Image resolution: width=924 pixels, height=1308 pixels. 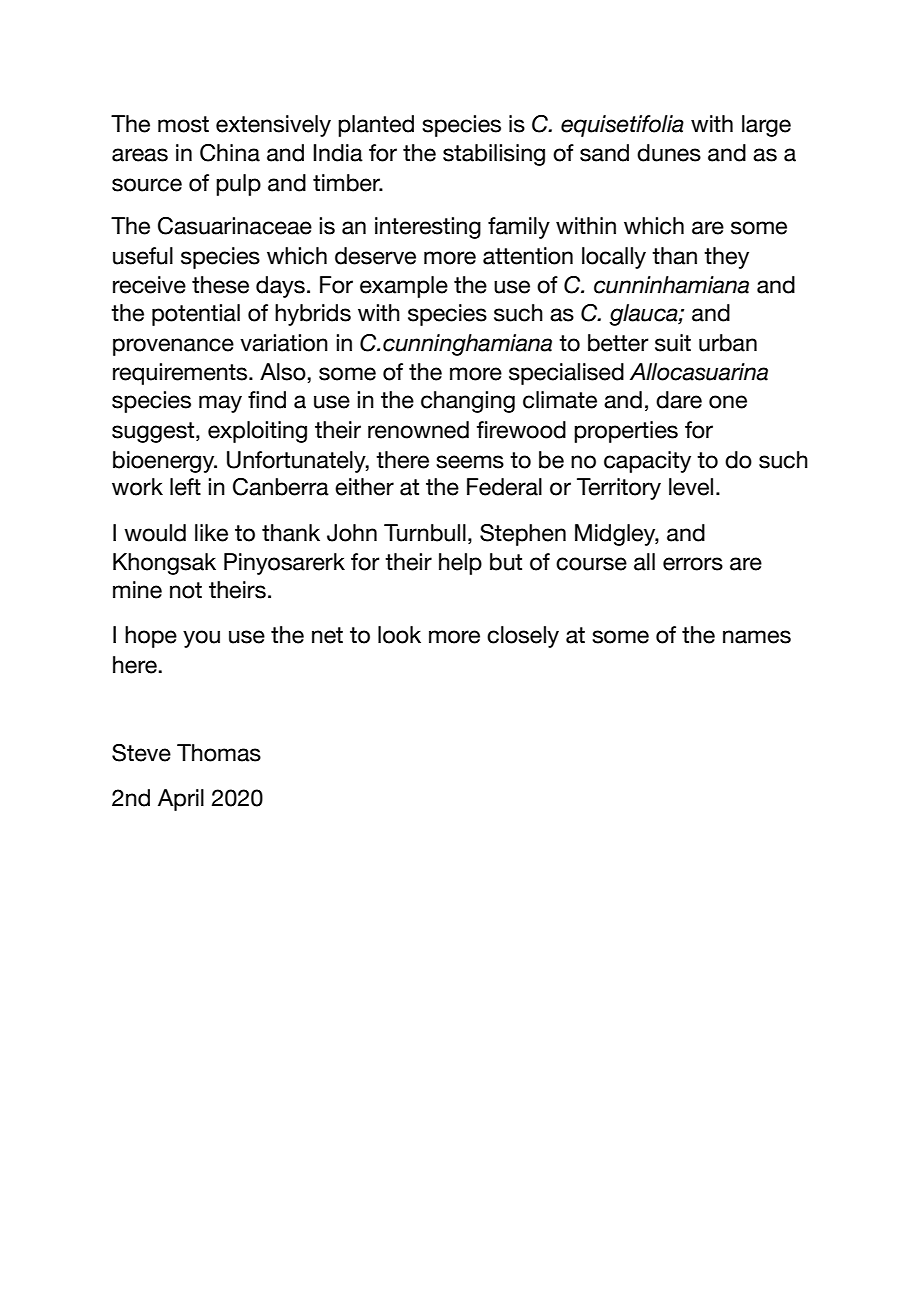 What do you see at coordinates (181, 800) in the document?
I see `April` at bounding box center [181, 800].
